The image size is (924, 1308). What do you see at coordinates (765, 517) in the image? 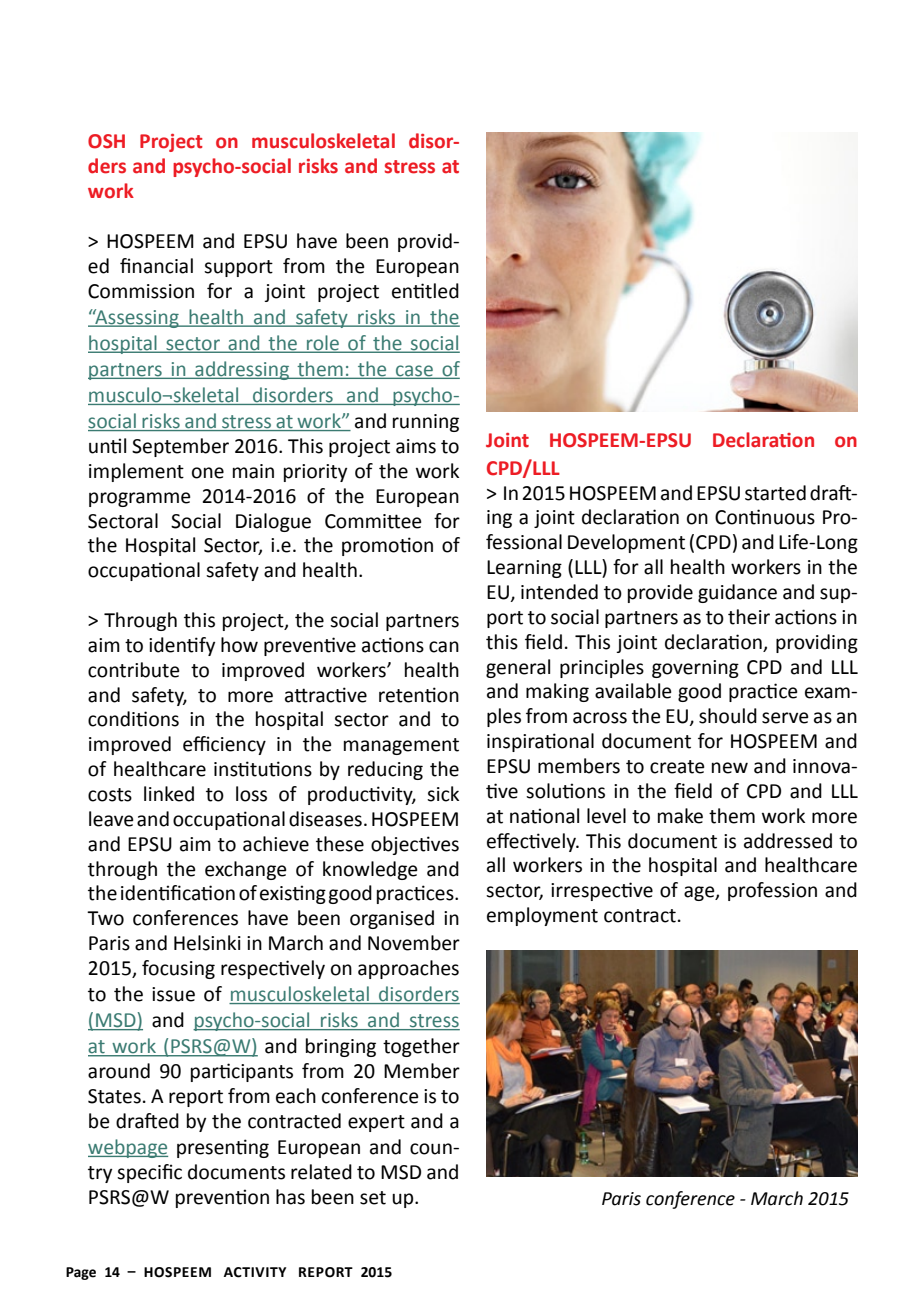
I see `Continuous` at bounding box center [765, 517].
